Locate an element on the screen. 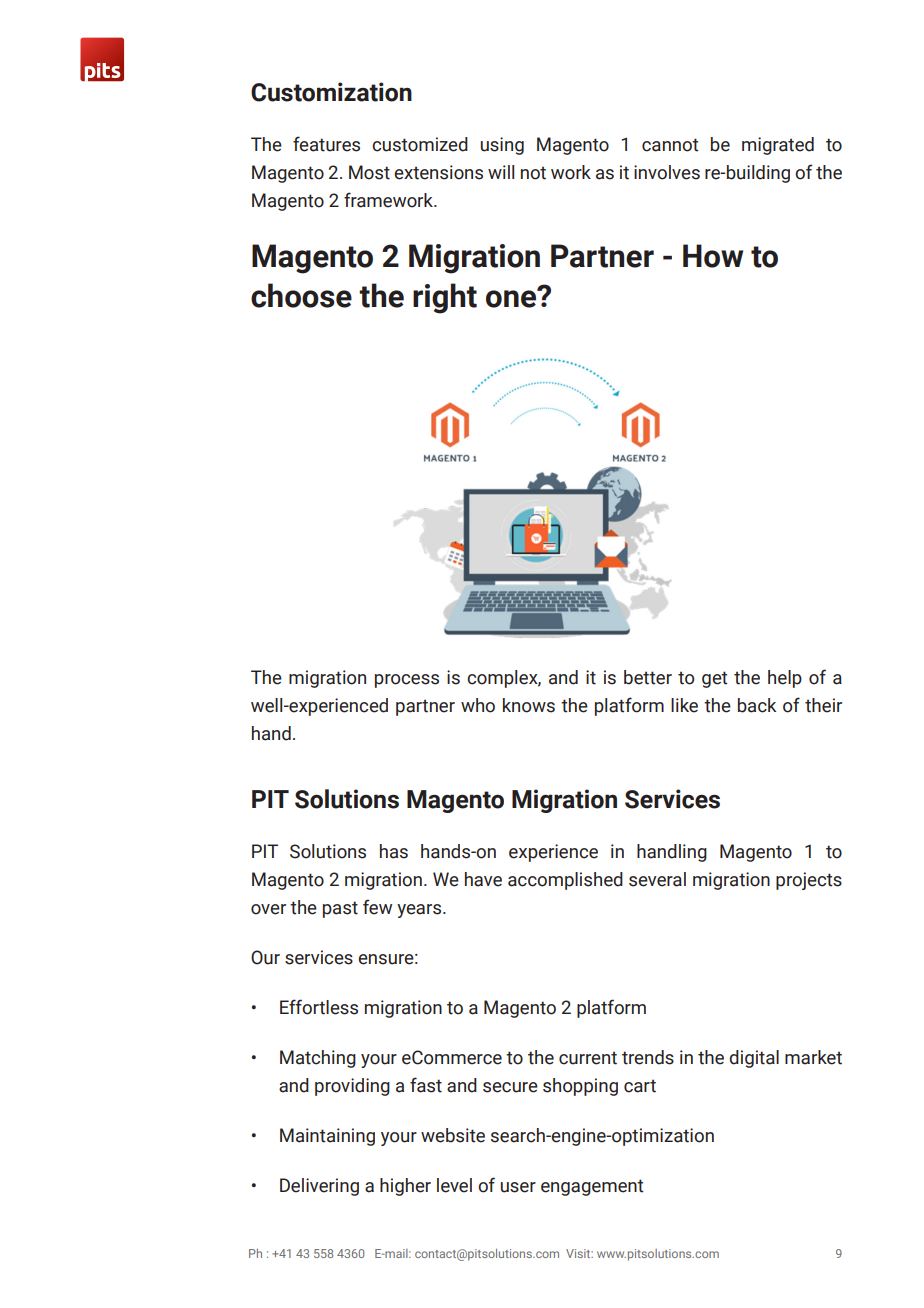 This screenshot has height=1308, width=924. features is located at coordinates (326, 144).
